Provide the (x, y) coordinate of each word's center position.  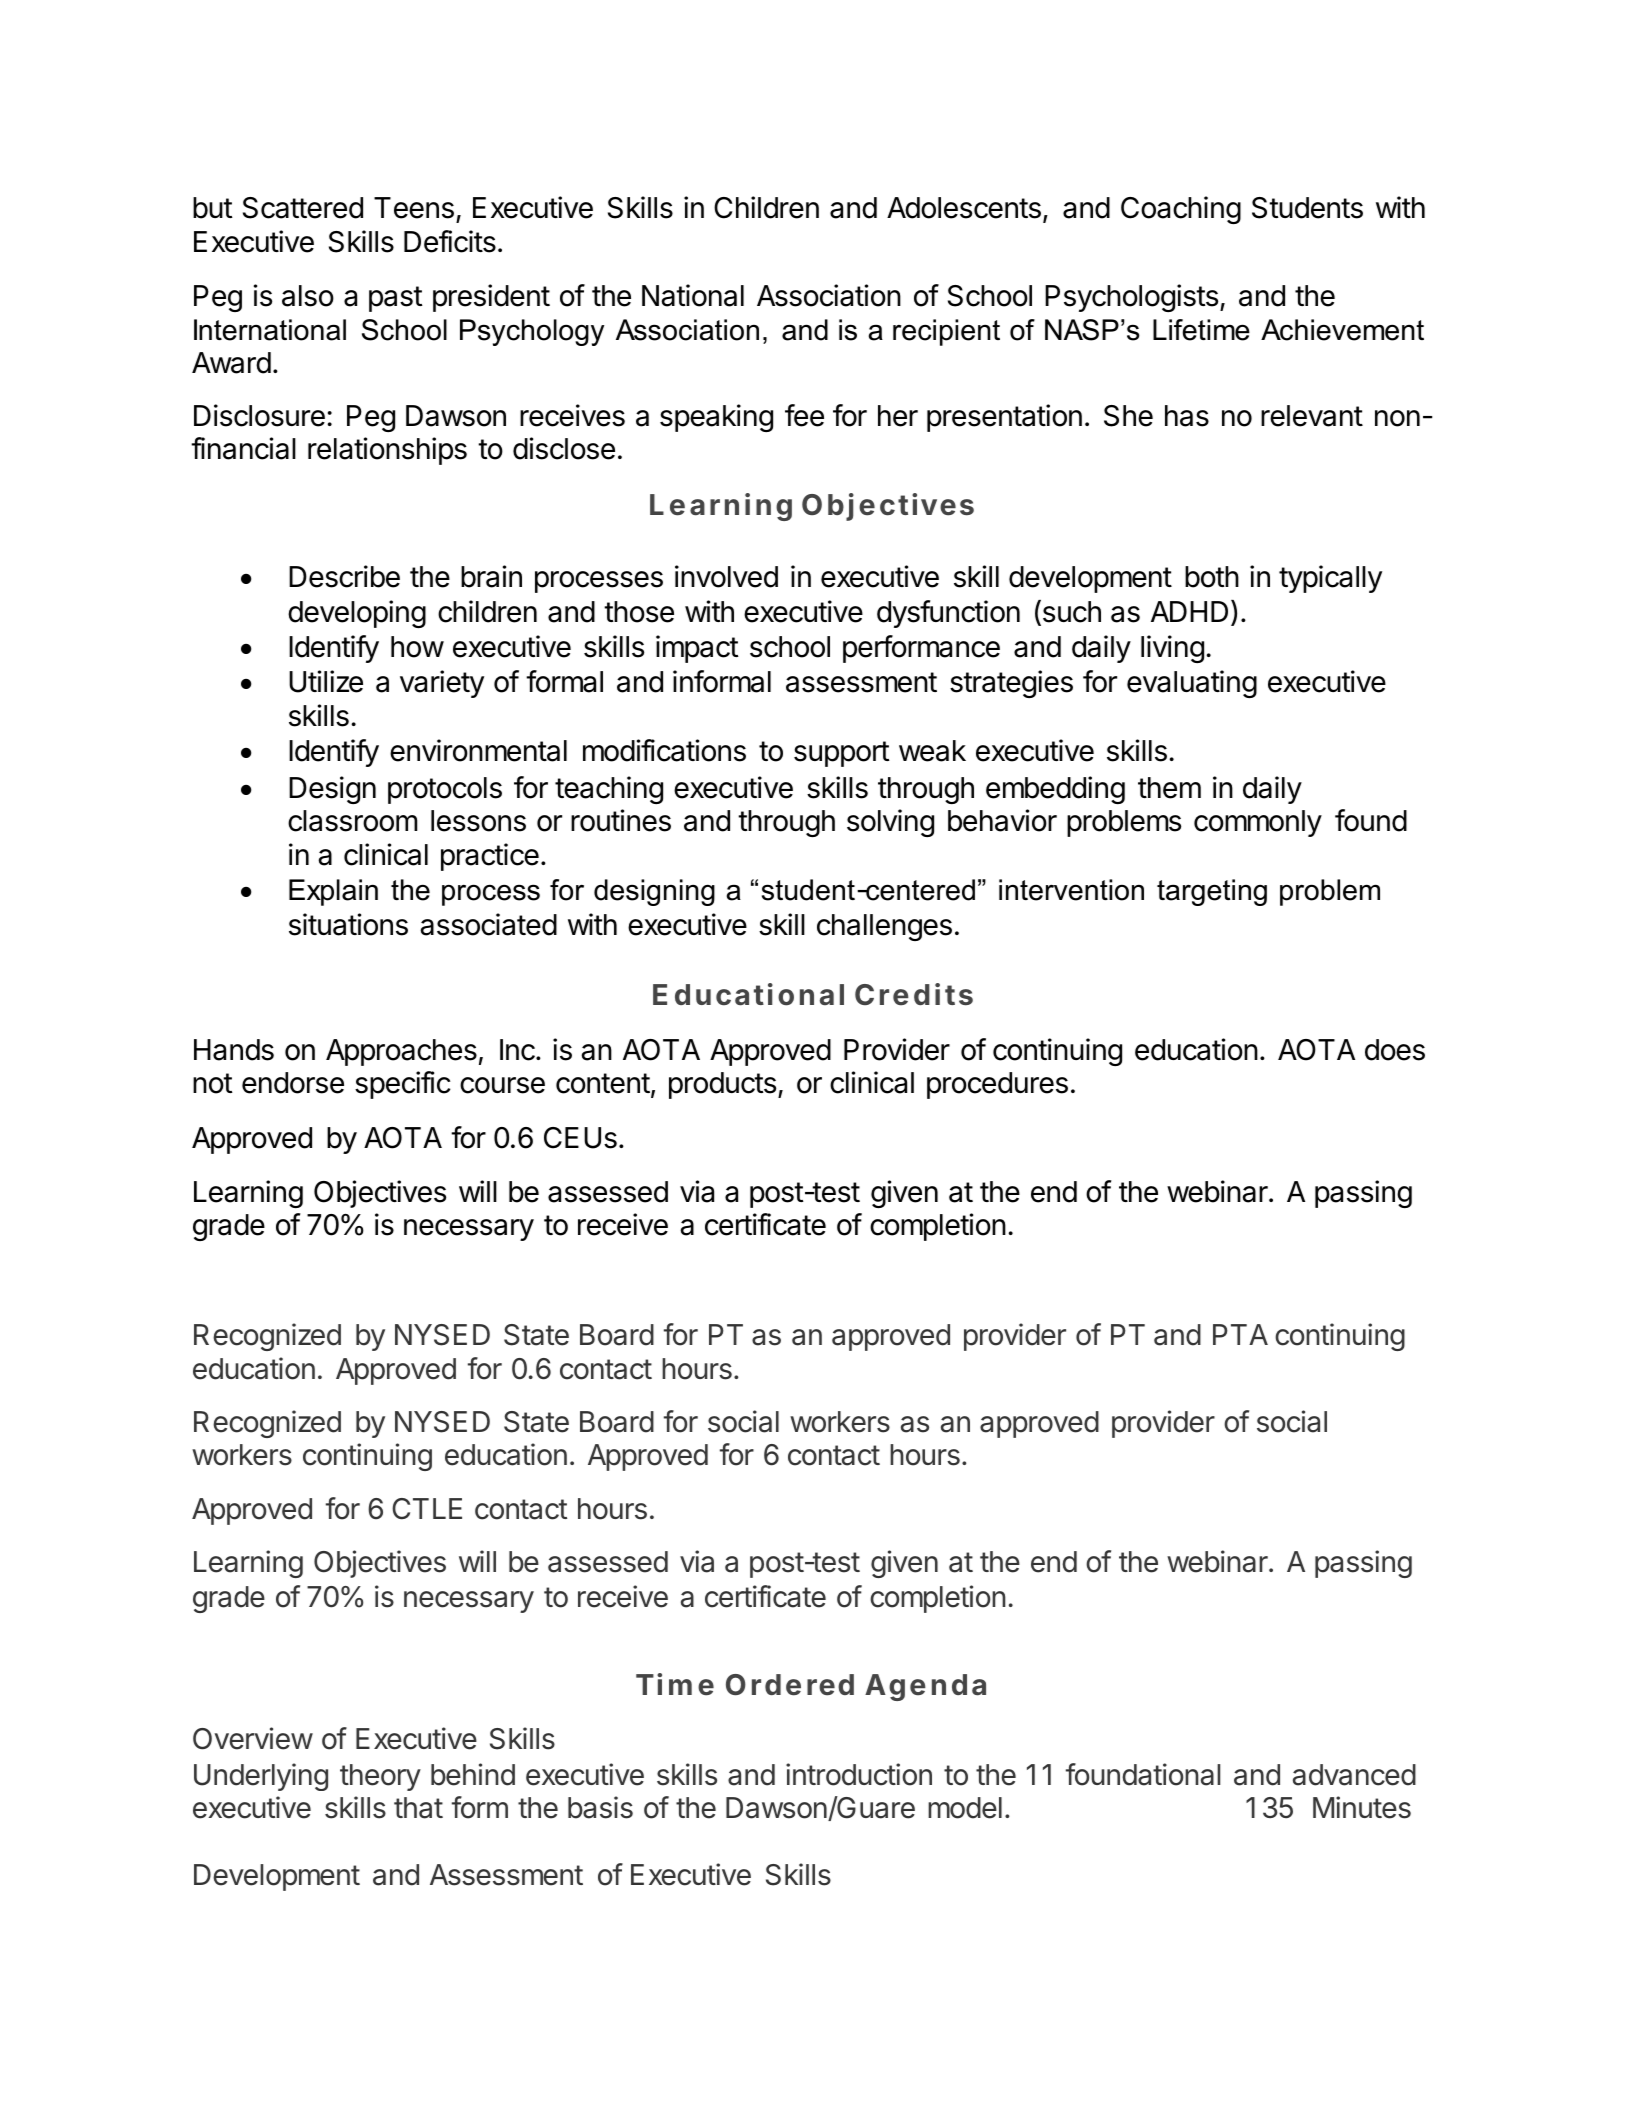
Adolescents (964, 208)
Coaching (1181, 210)
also (308, 296)
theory (380, 1777)
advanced (1354, 1775)
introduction (859, 1774)
